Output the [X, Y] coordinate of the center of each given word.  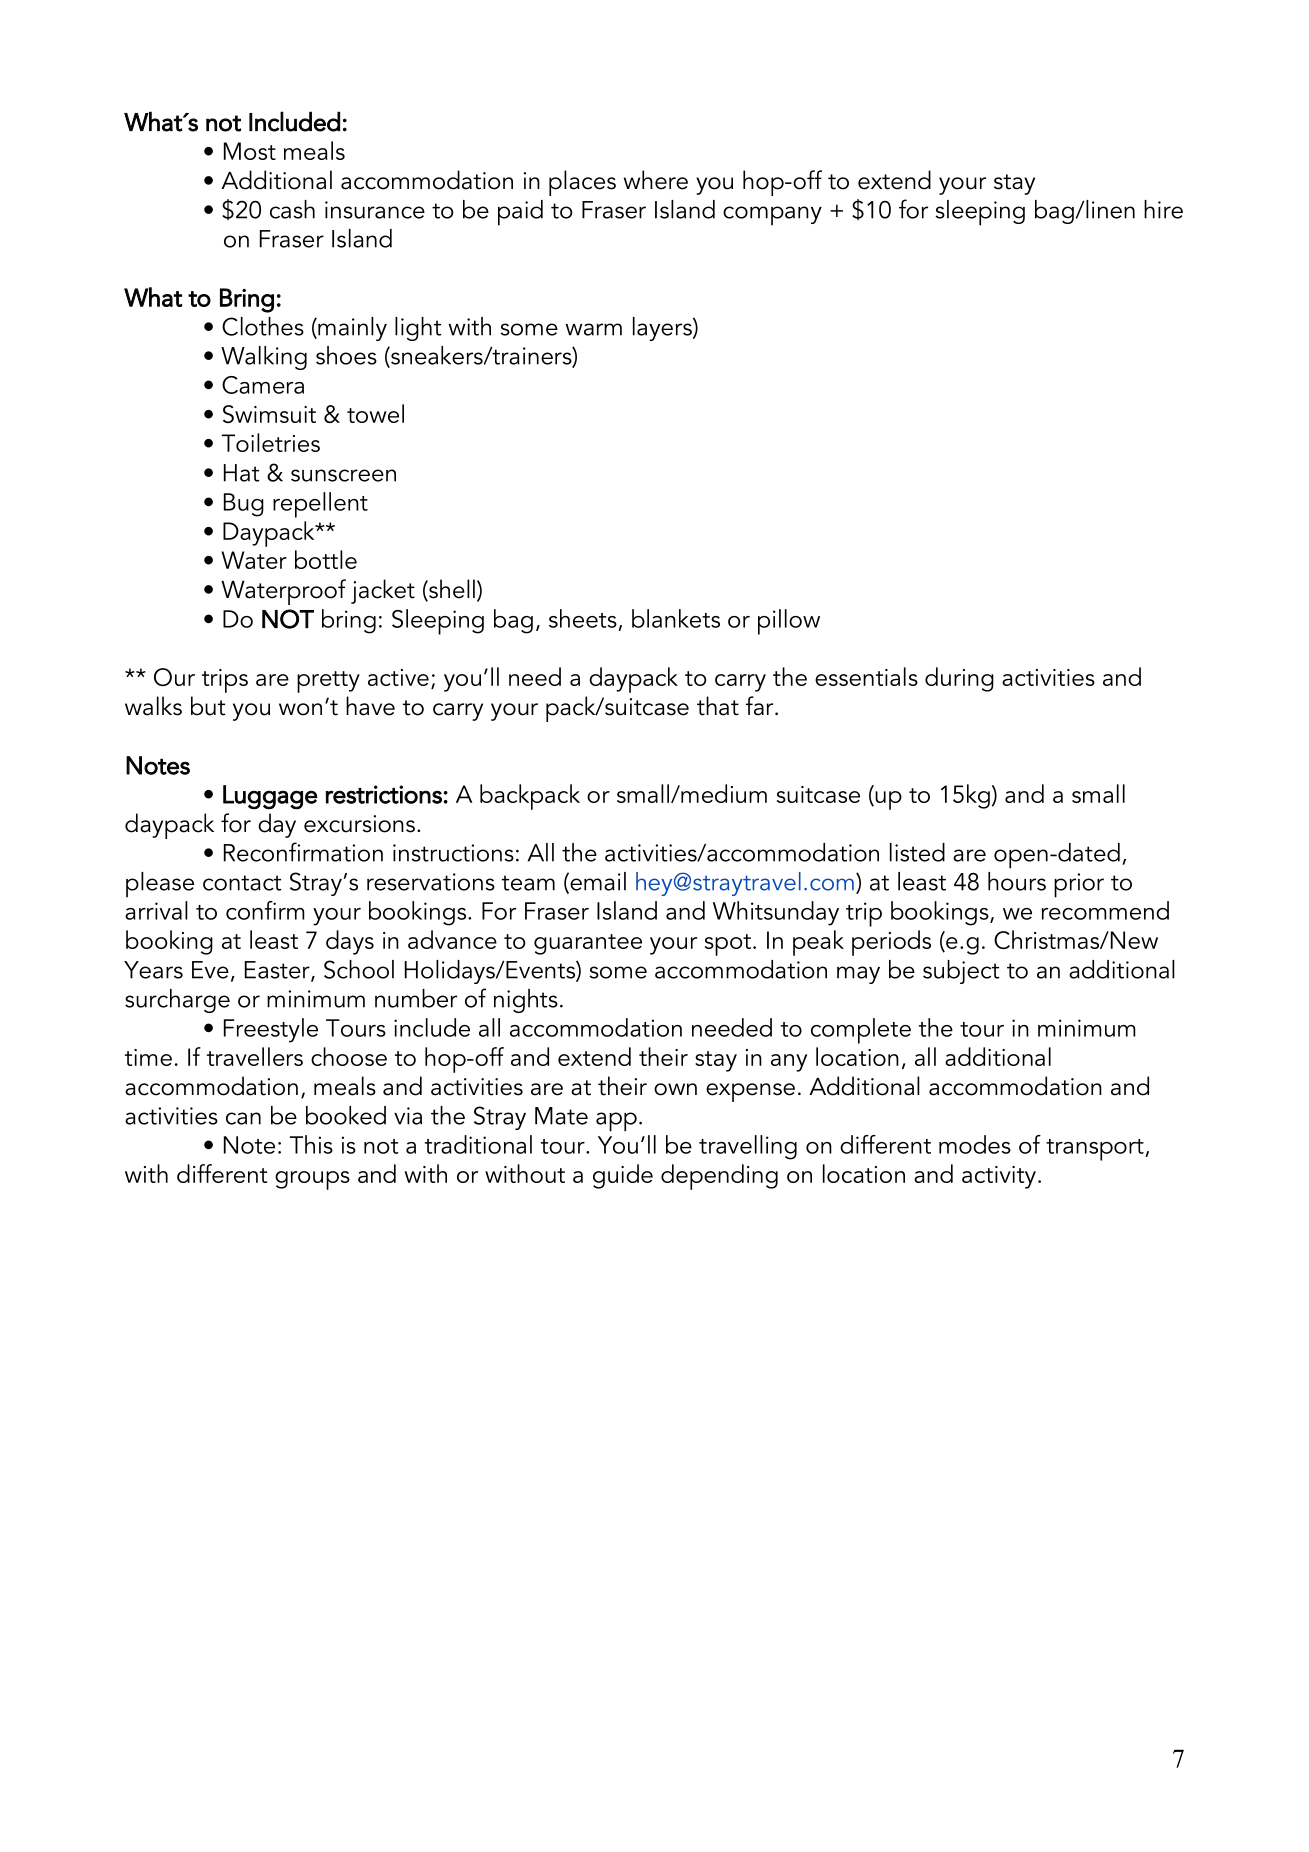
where [656, 180]
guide [623, 1176]
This [311, 1144]
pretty [328, 682]
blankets [676, 618]
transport [1096, 1150]
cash [292, 209]
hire [1163, 209]
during [959, 679]
